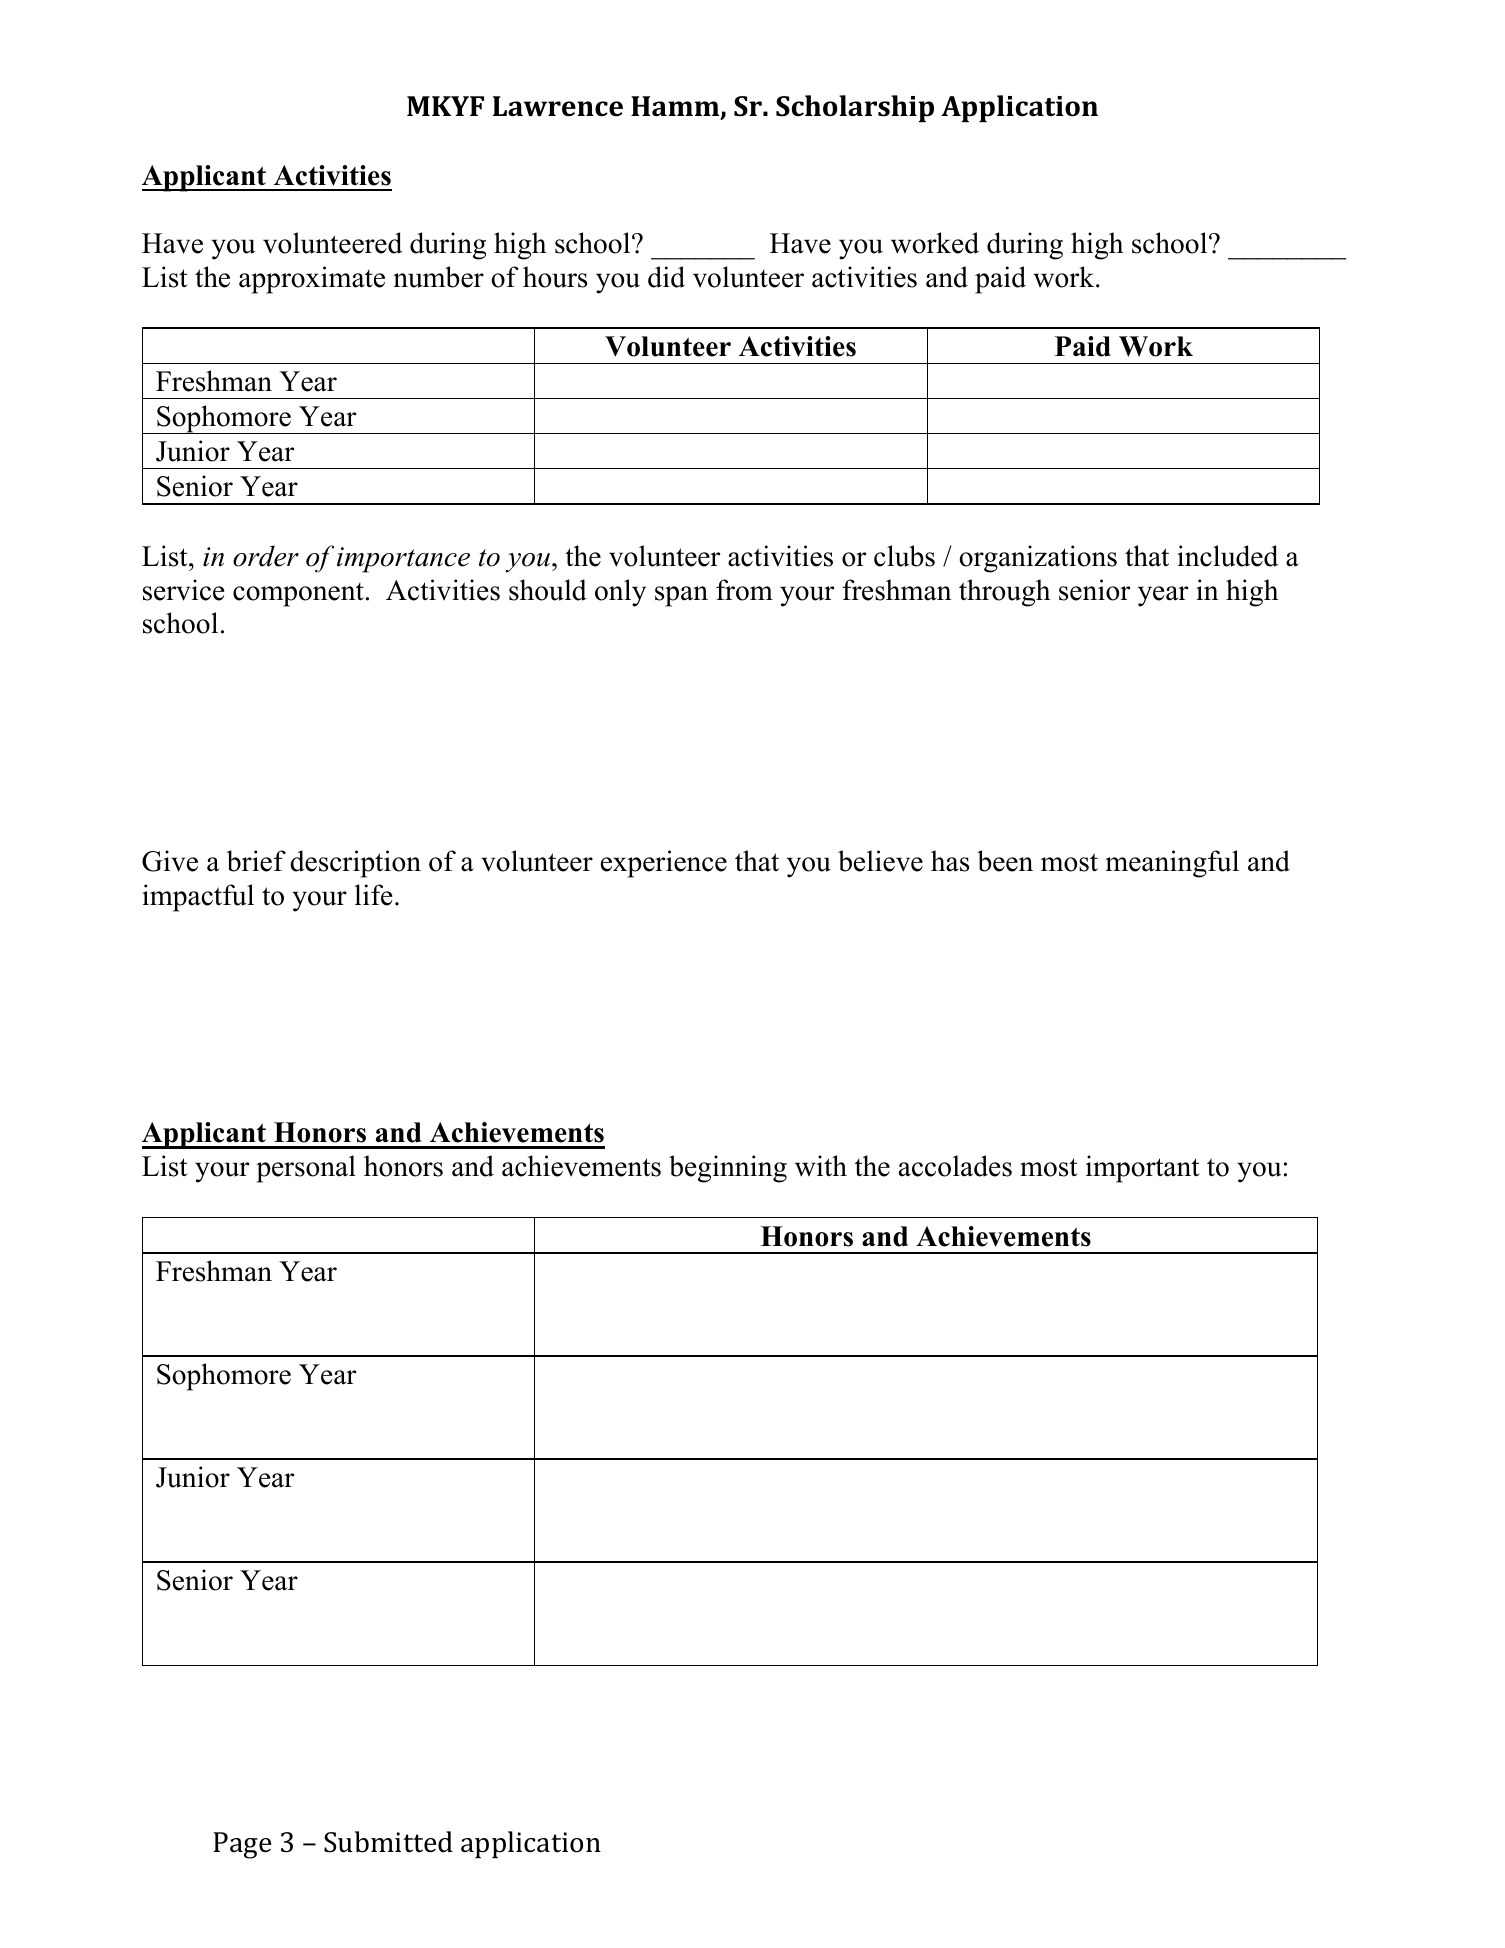  Describe the element at coordinates (681, 596) in the screenshot. I see `span` at that location.
